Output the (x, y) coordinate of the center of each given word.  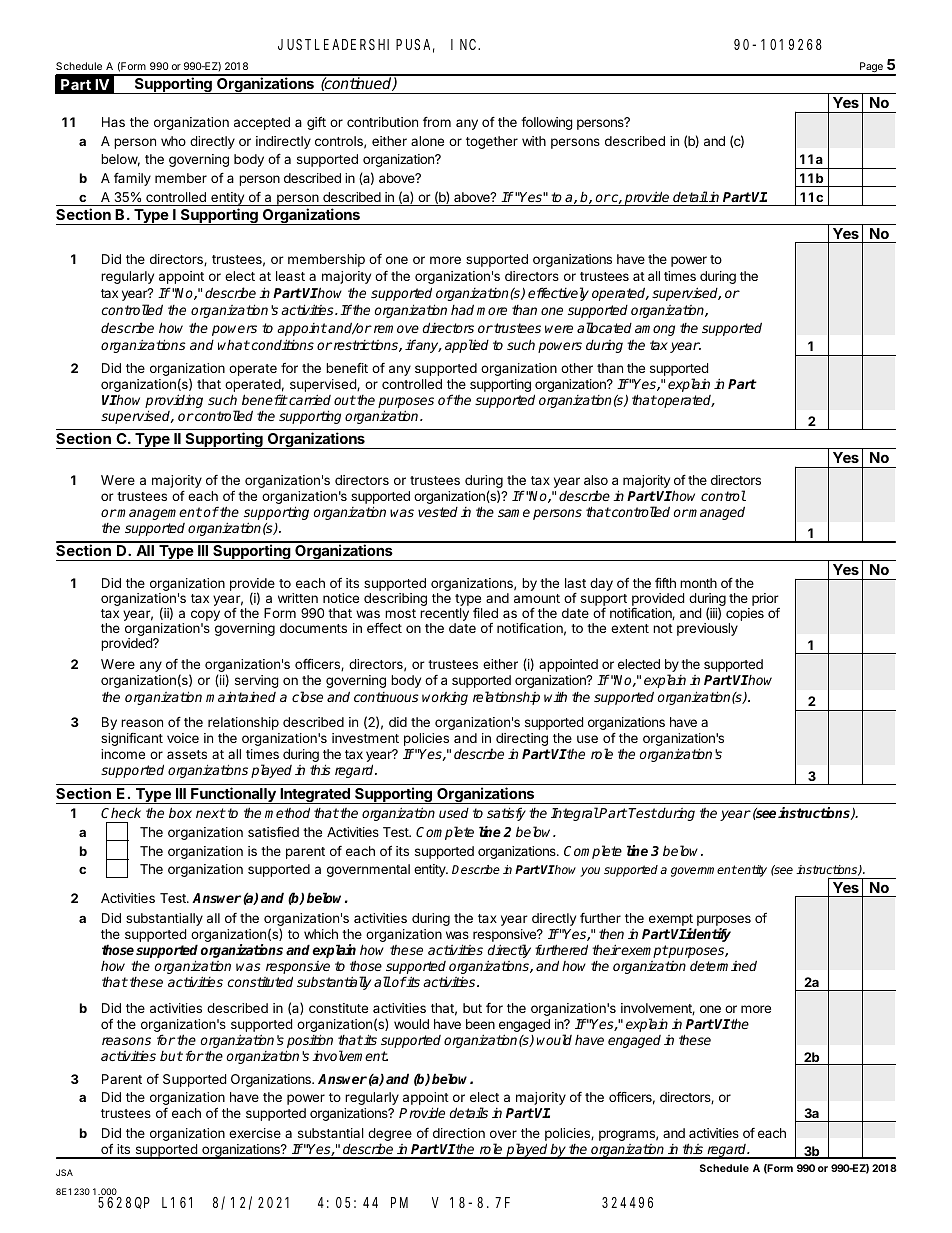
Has (113, 122)
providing (174, 402)
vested (438, 512)
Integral (575, 814)
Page (871, 68)
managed (716, 513)
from (437, 121)
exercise (255, 1133)
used (454, 813)
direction (459, 1133)
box (180, 812)
